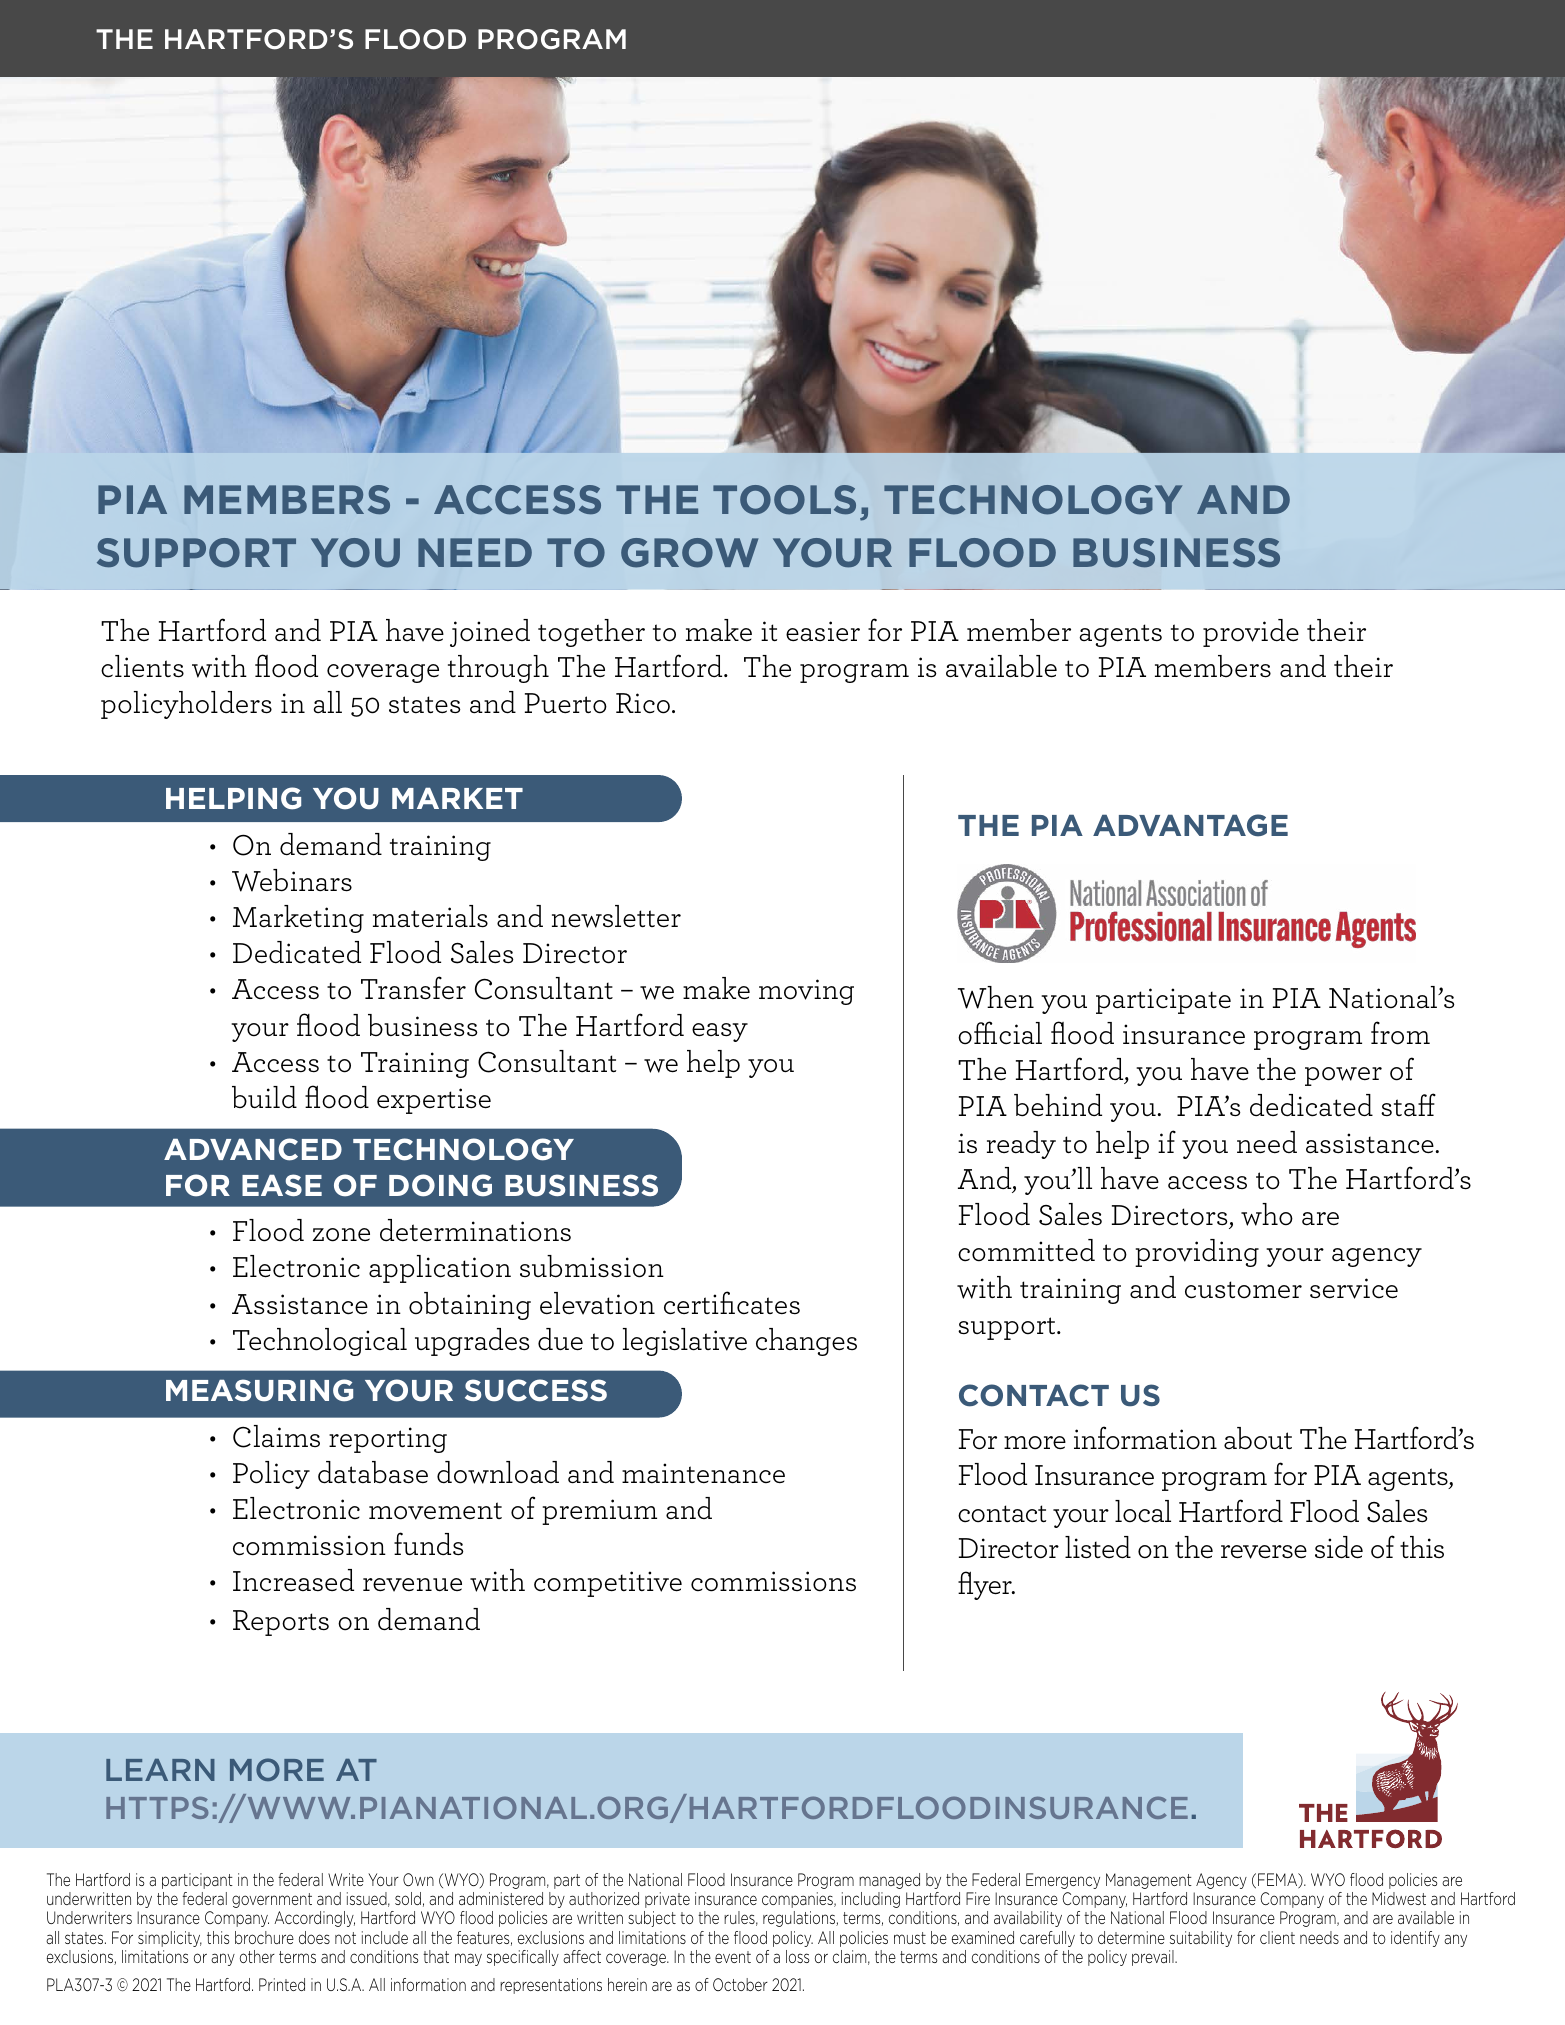 The image size is (1565, 2025). What do you see at coordinates (1267, 1214) in the screenshot?
I see `who` at bounding box center [1267, 1214].
